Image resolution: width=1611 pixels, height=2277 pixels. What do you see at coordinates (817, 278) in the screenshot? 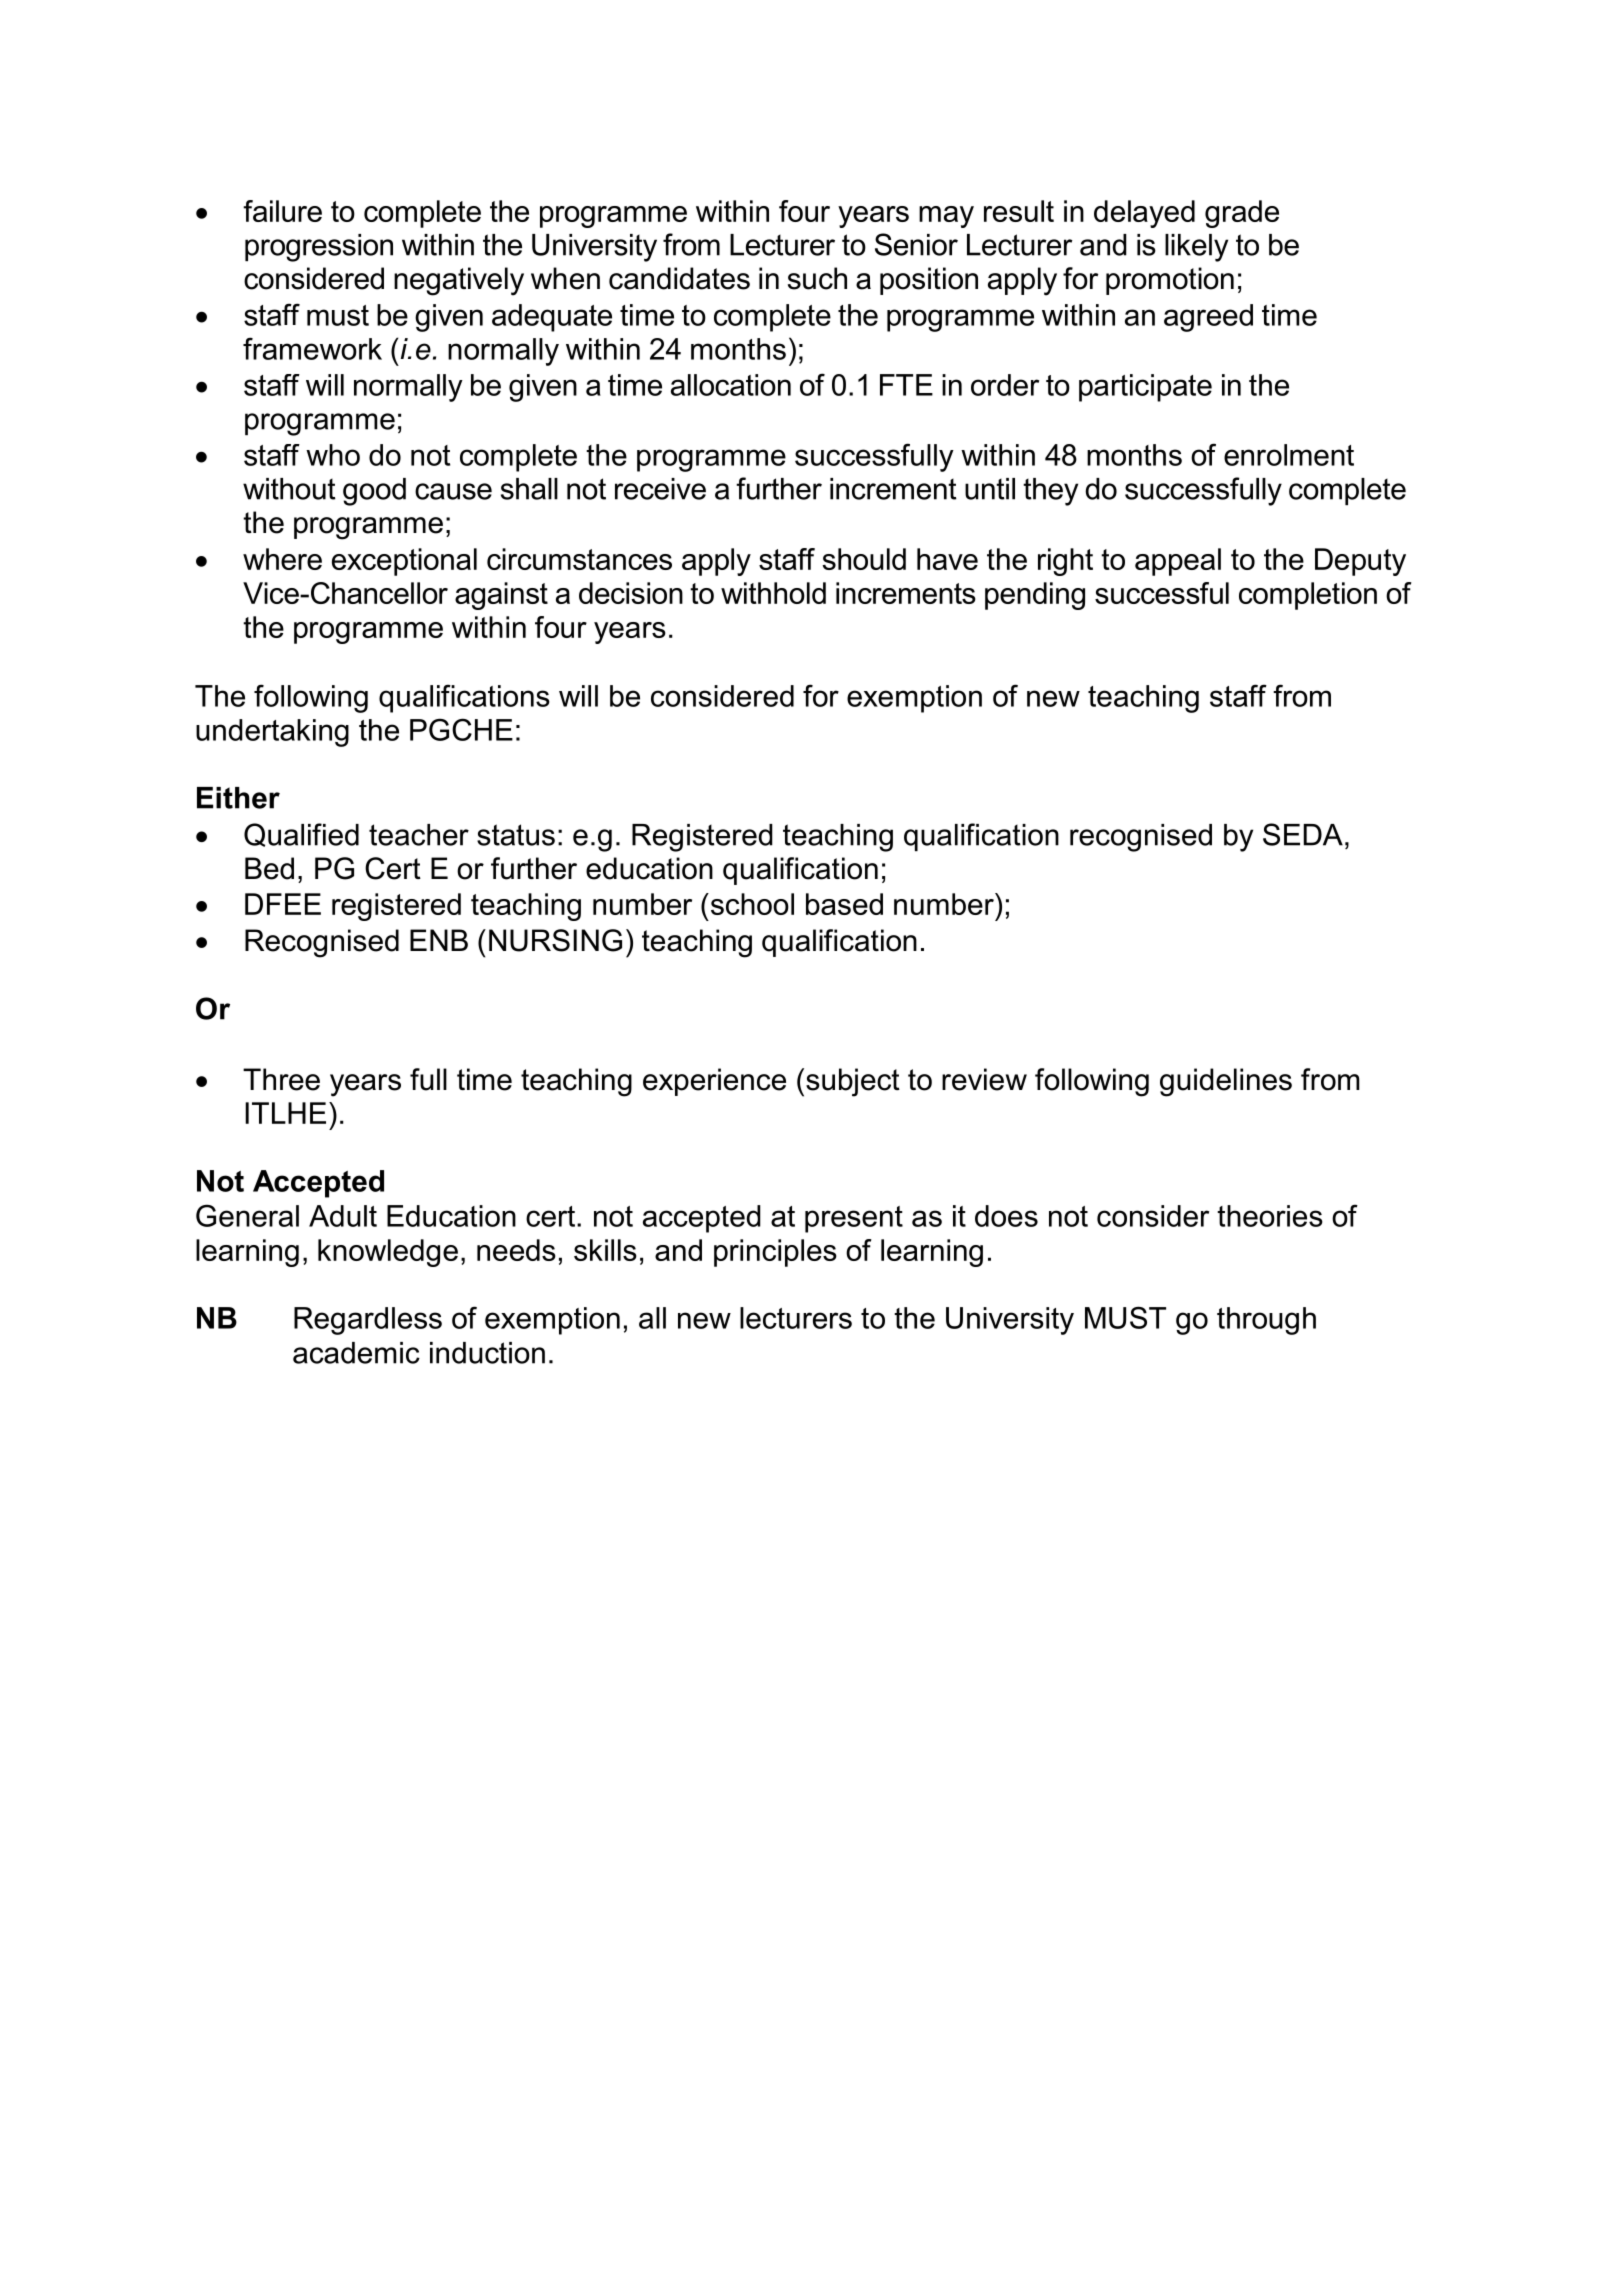
I see `such` at bounding box center [817, 278].
